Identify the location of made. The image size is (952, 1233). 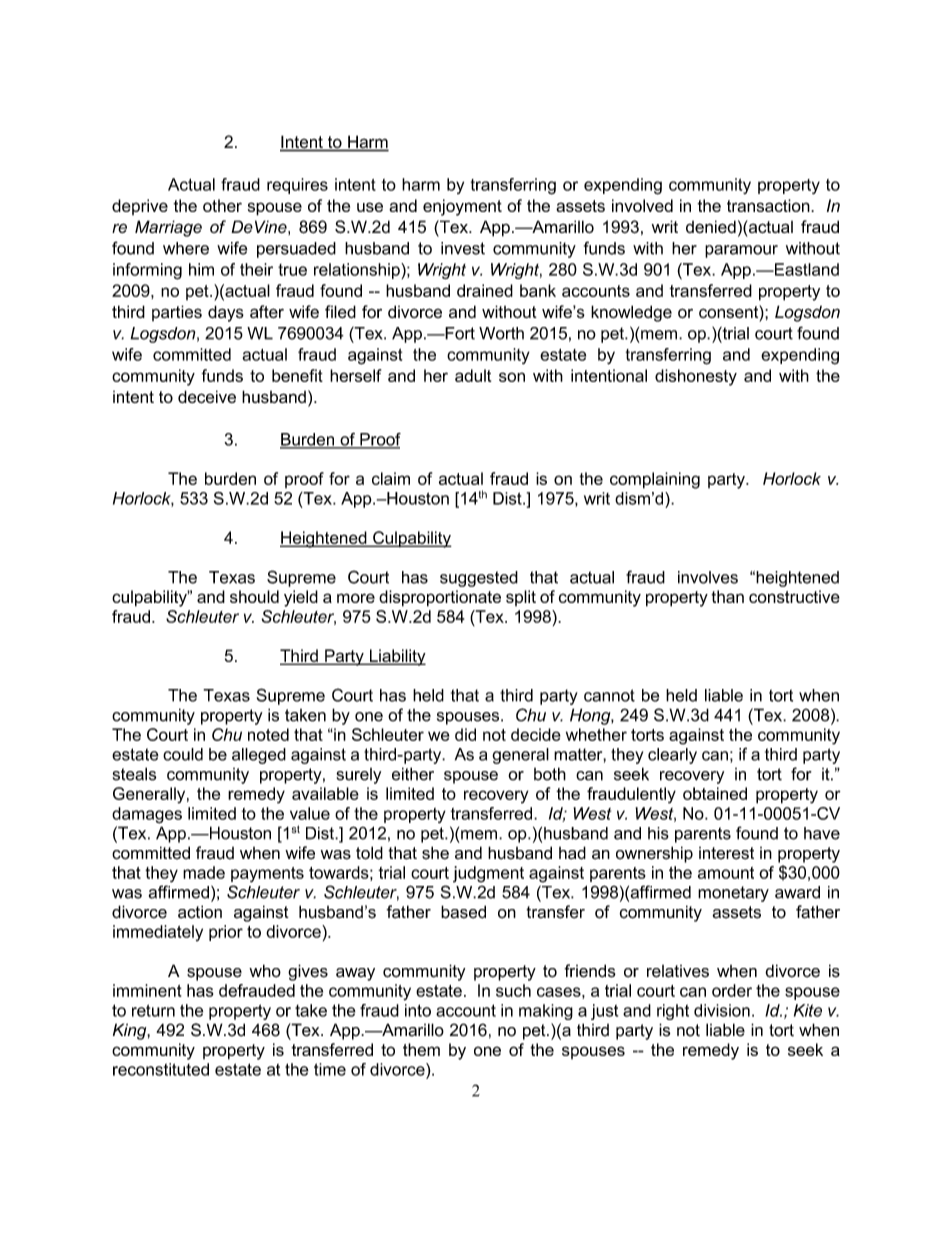
(204, 872).
